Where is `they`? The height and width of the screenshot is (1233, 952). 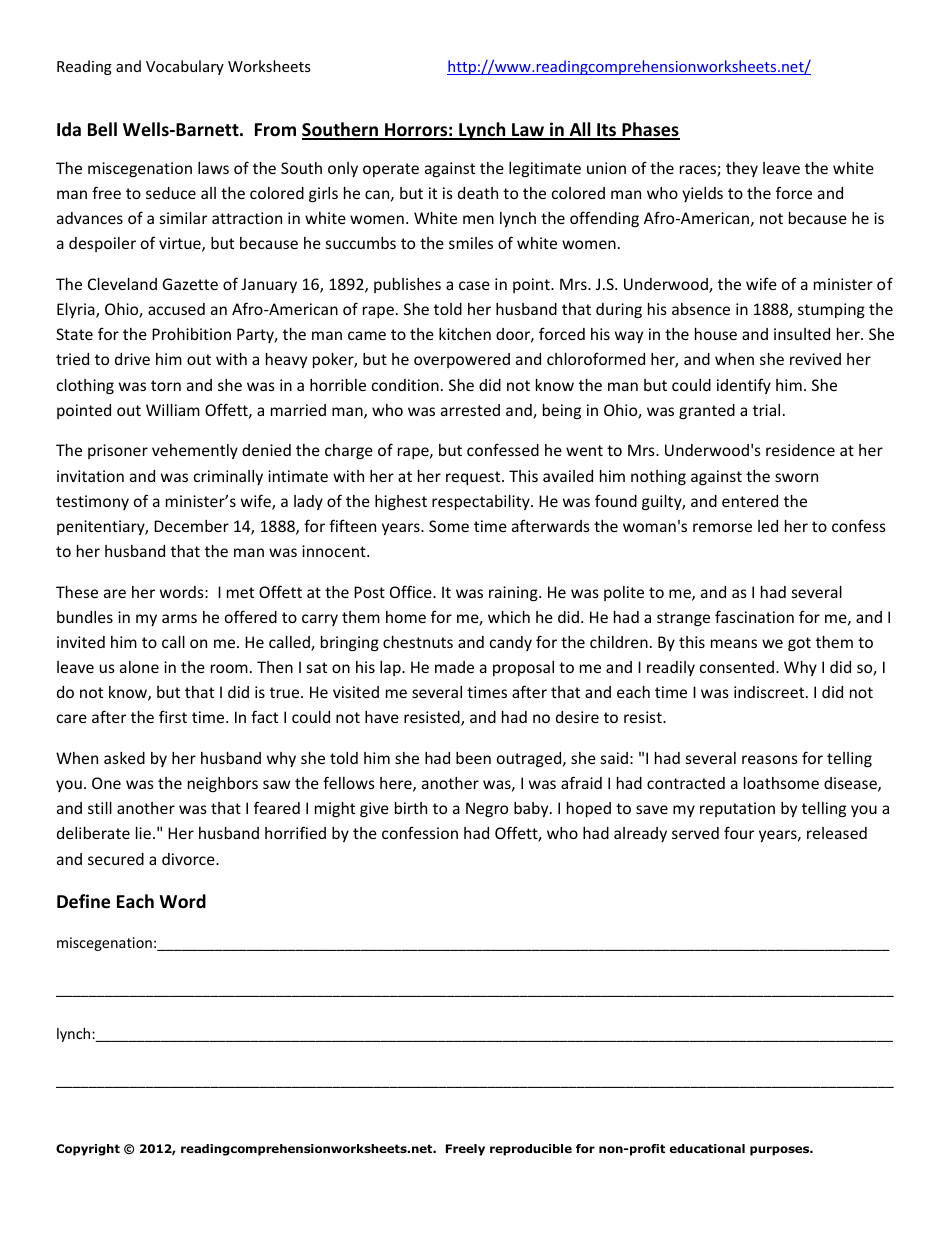 they is located at coordinates (742, 169).
